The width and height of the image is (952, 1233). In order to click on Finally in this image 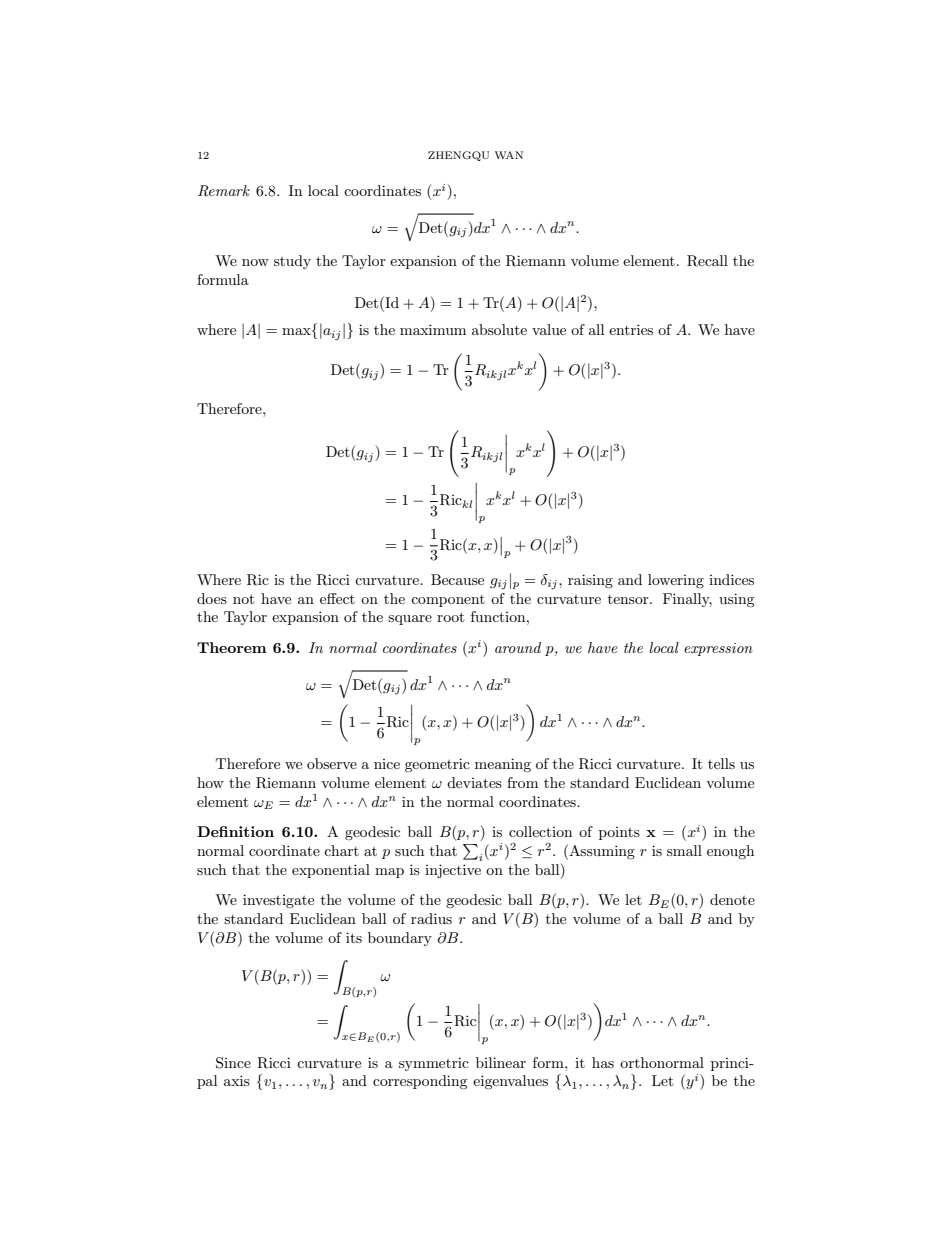, I will do `click(687, 600)`.
